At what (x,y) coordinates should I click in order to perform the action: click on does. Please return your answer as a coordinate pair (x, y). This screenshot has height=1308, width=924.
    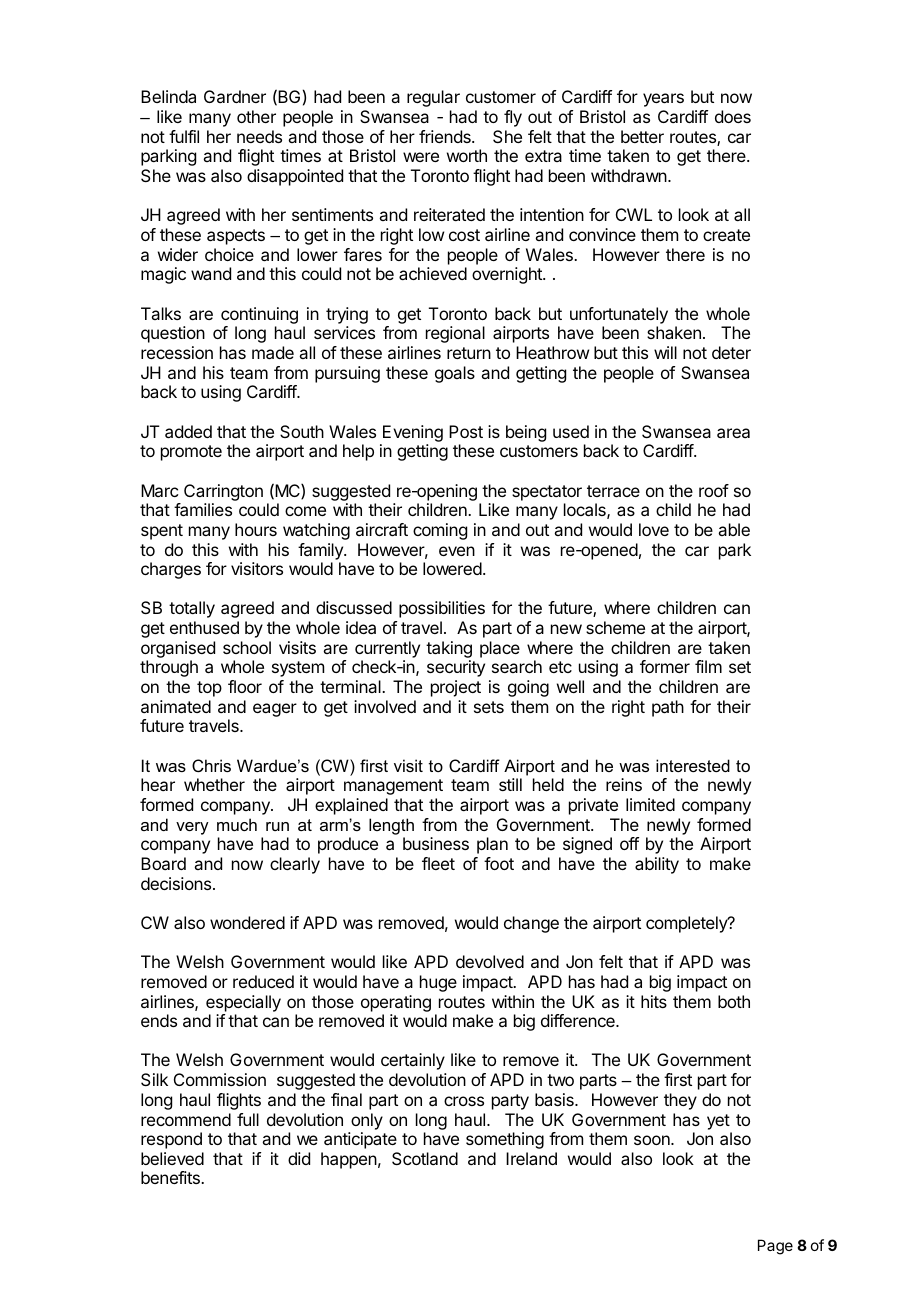
    Looking at the image, I should click on (733, 116).
